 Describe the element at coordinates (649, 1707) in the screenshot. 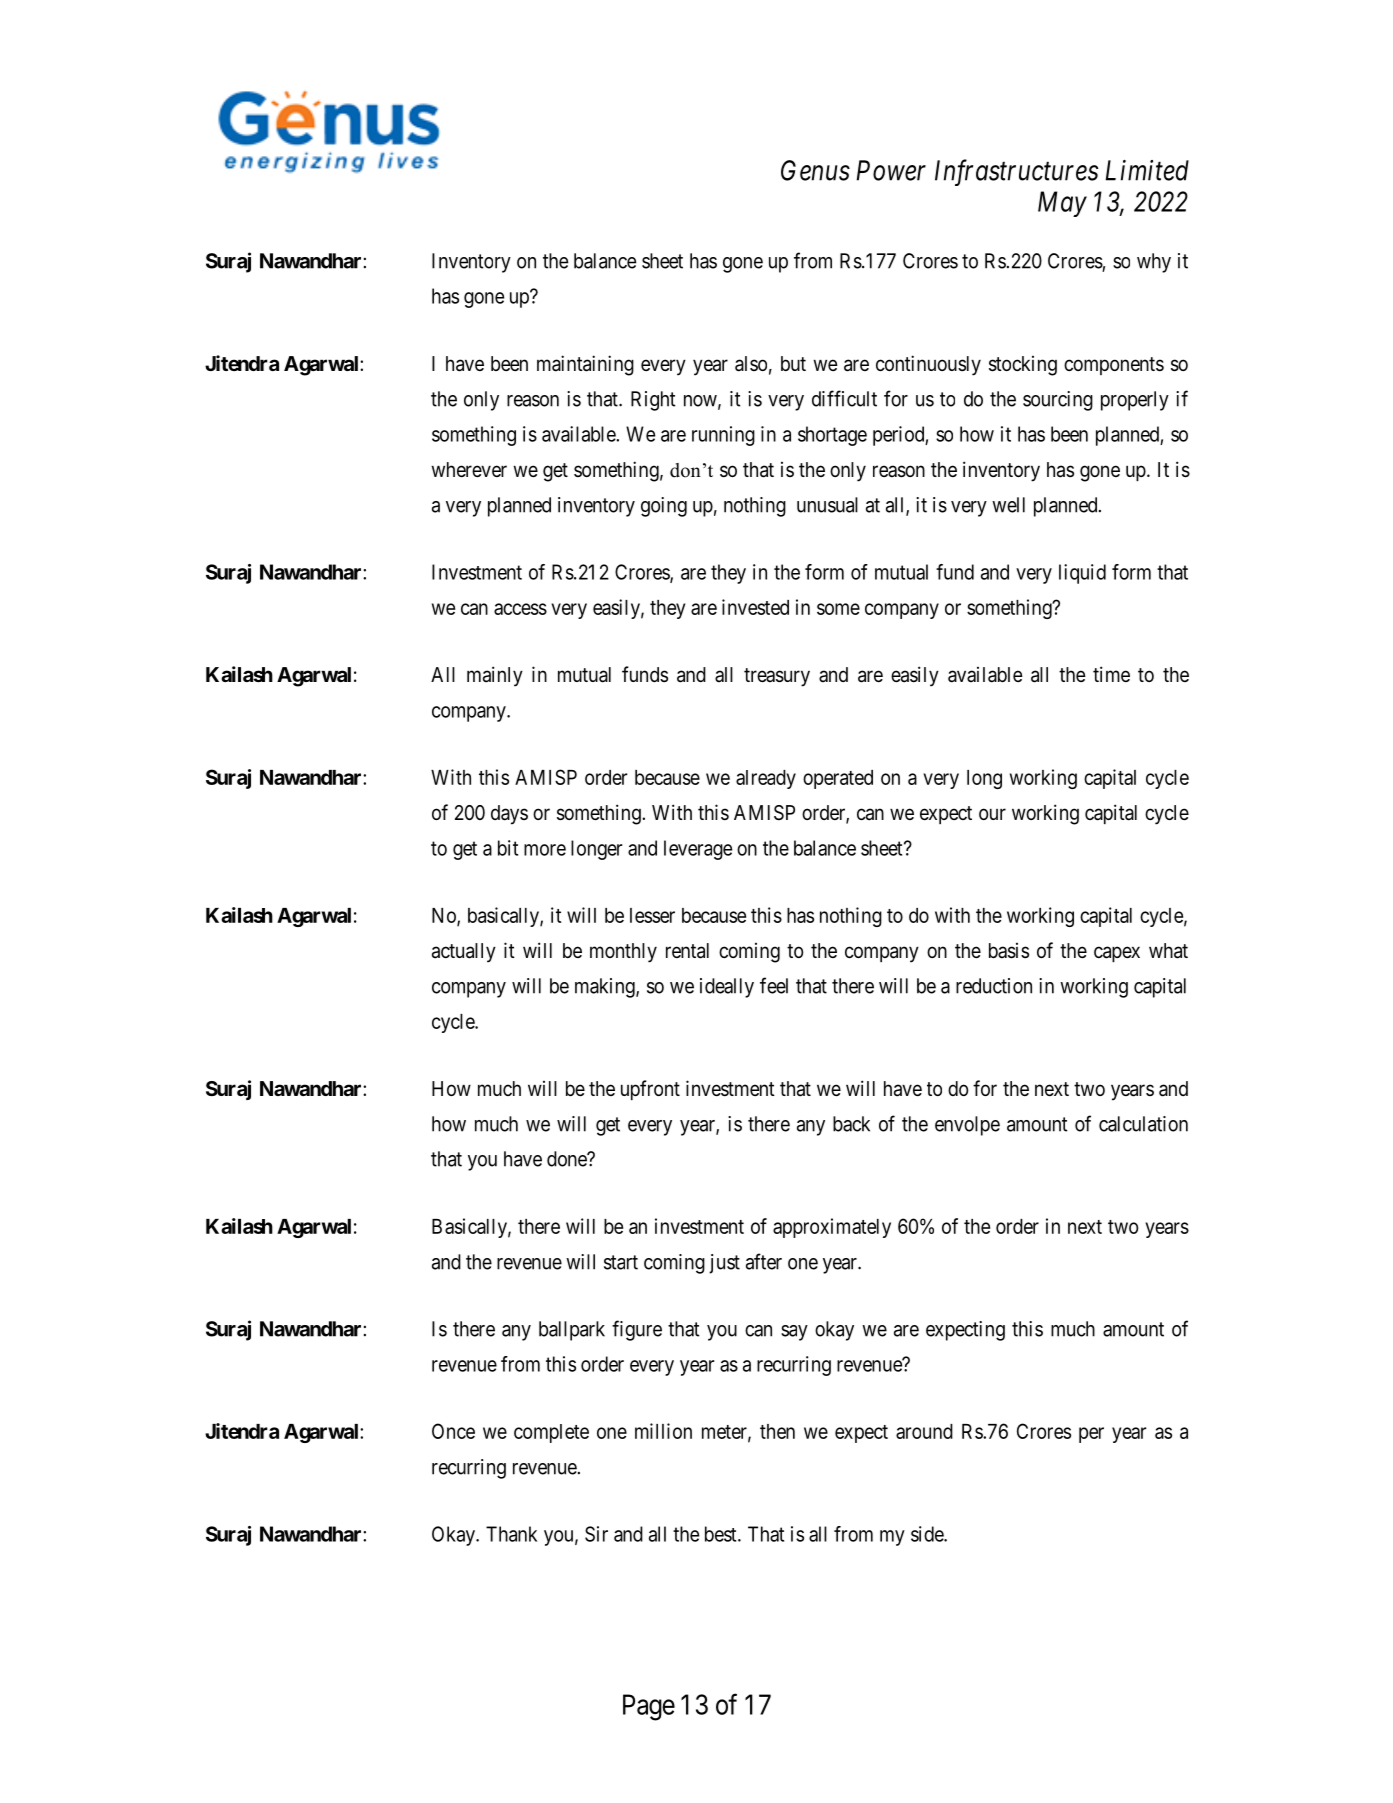

I see `Page` at that location.
